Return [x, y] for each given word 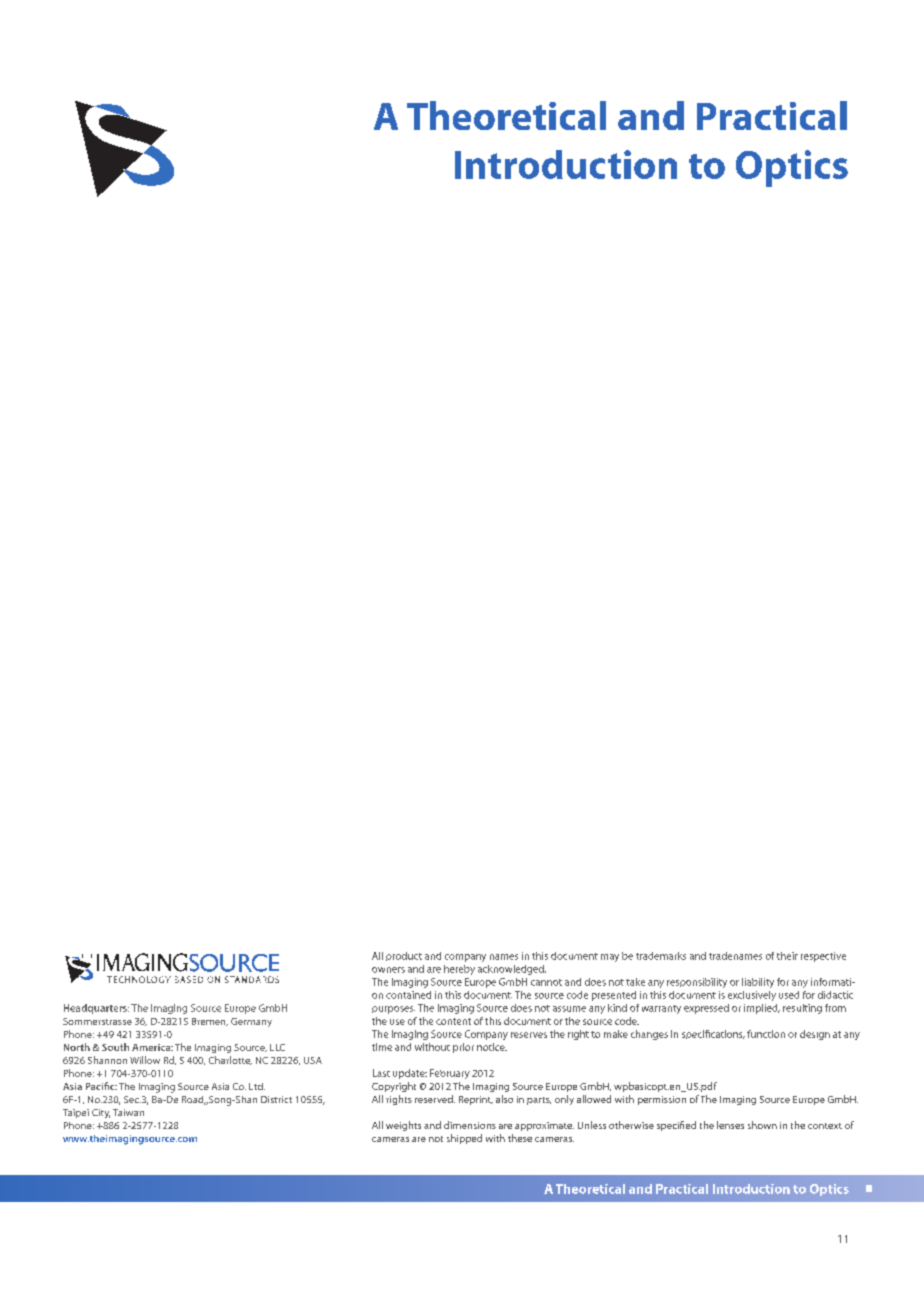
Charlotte [230, 1060]
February [450, 1074]
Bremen [210, 1022]
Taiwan [128, 1112]
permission [662, 1100]
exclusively [752, 996]
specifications [713, 1034]
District [276, 1099]
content [453, 1021]
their [787, 956]
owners [388, 970]
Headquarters [96, 1009]
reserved [435, 1099]
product [404, 956]
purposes [393, 1010]
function [766, 1034]
